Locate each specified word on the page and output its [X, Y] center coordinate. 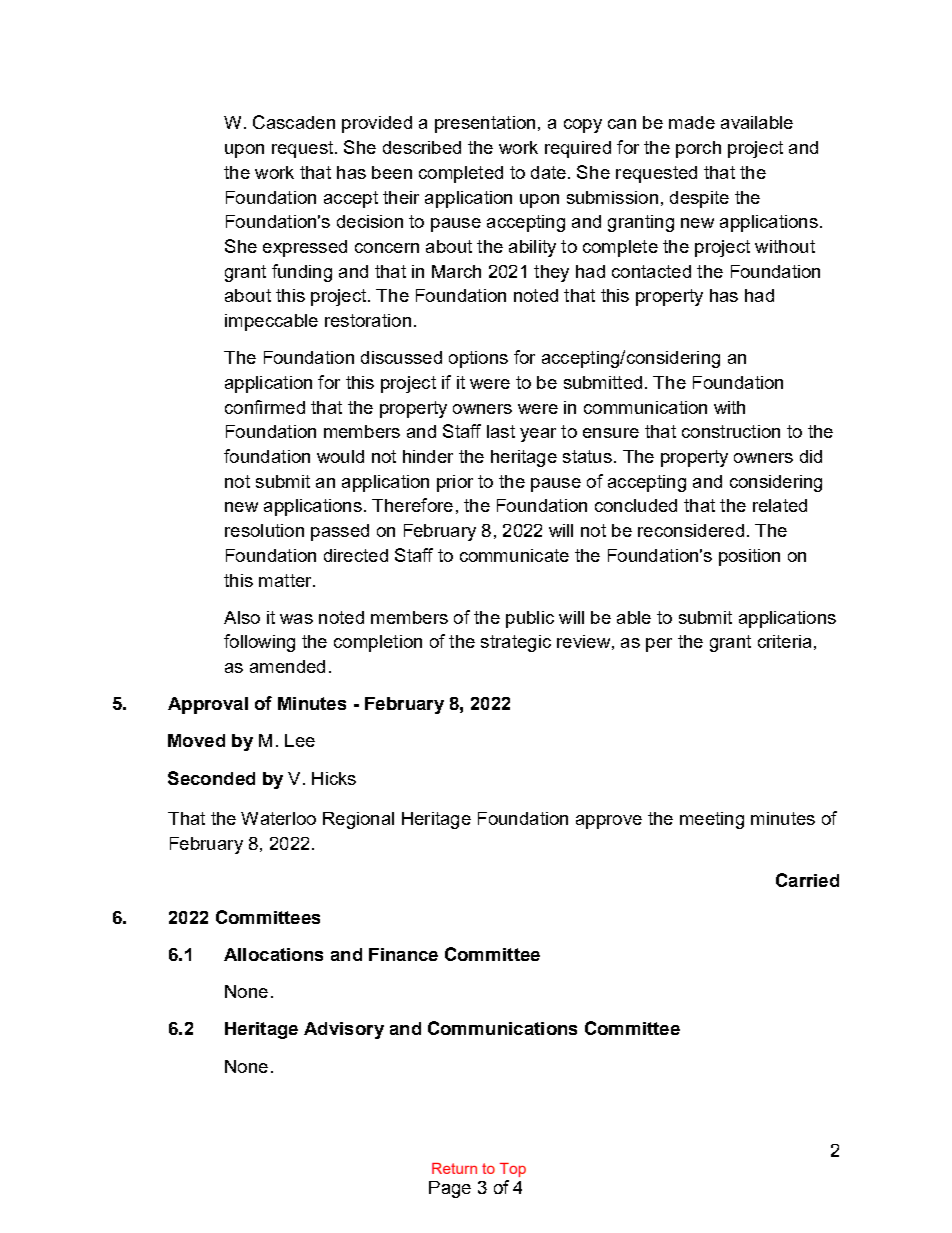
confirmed [265, 407]
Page [450, 1189]
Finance [403, 954]
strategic [516, 643]
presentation [485, 124]
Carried [807, 880]
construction [731, 431]
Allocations [273, 954]
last [501, 431]
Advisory [344, 1030]
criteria [784, 641]
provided [377, 124]
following [259, 643]
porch [698, 149]
